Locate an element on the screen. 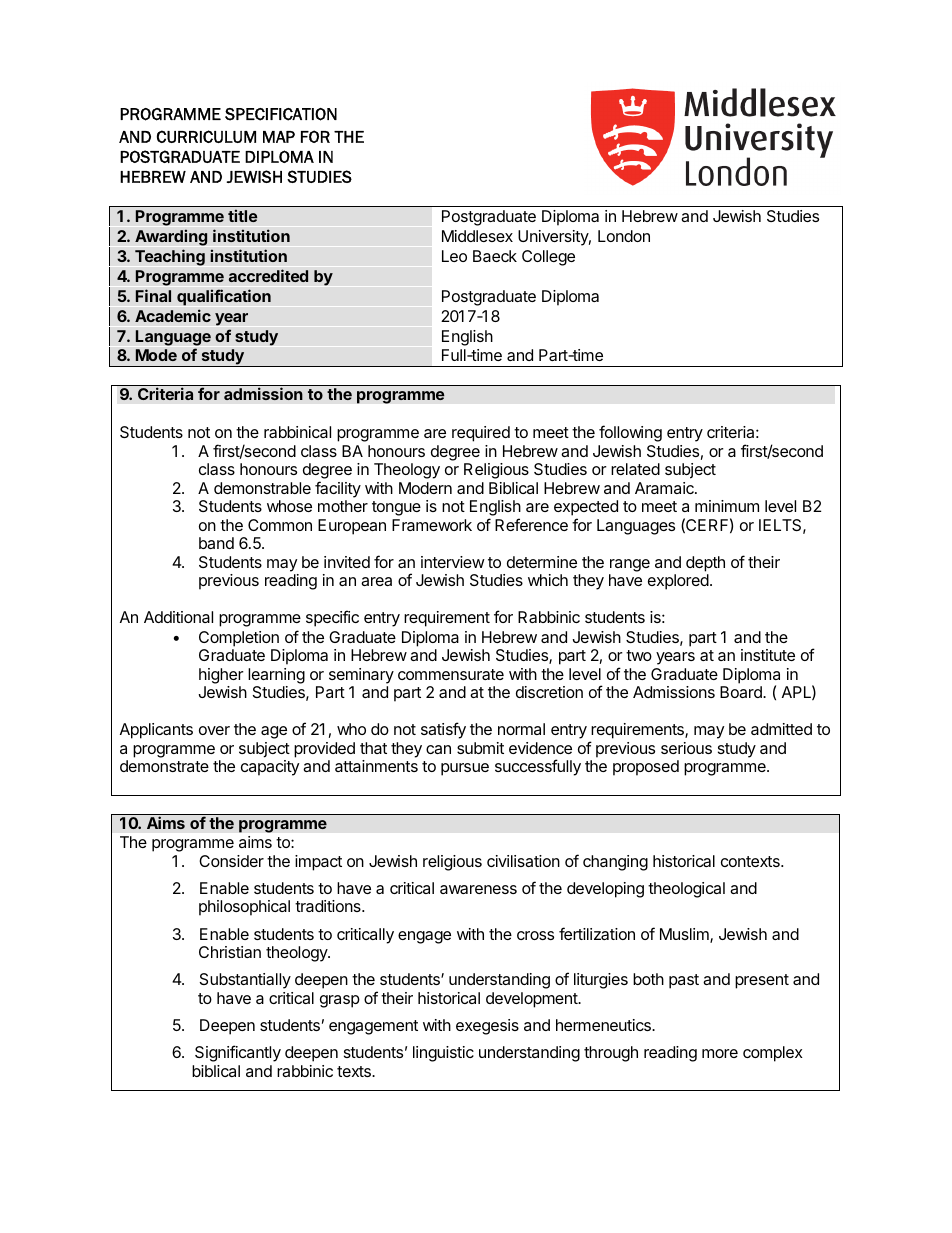  following is located at coordinates (630, 433).
